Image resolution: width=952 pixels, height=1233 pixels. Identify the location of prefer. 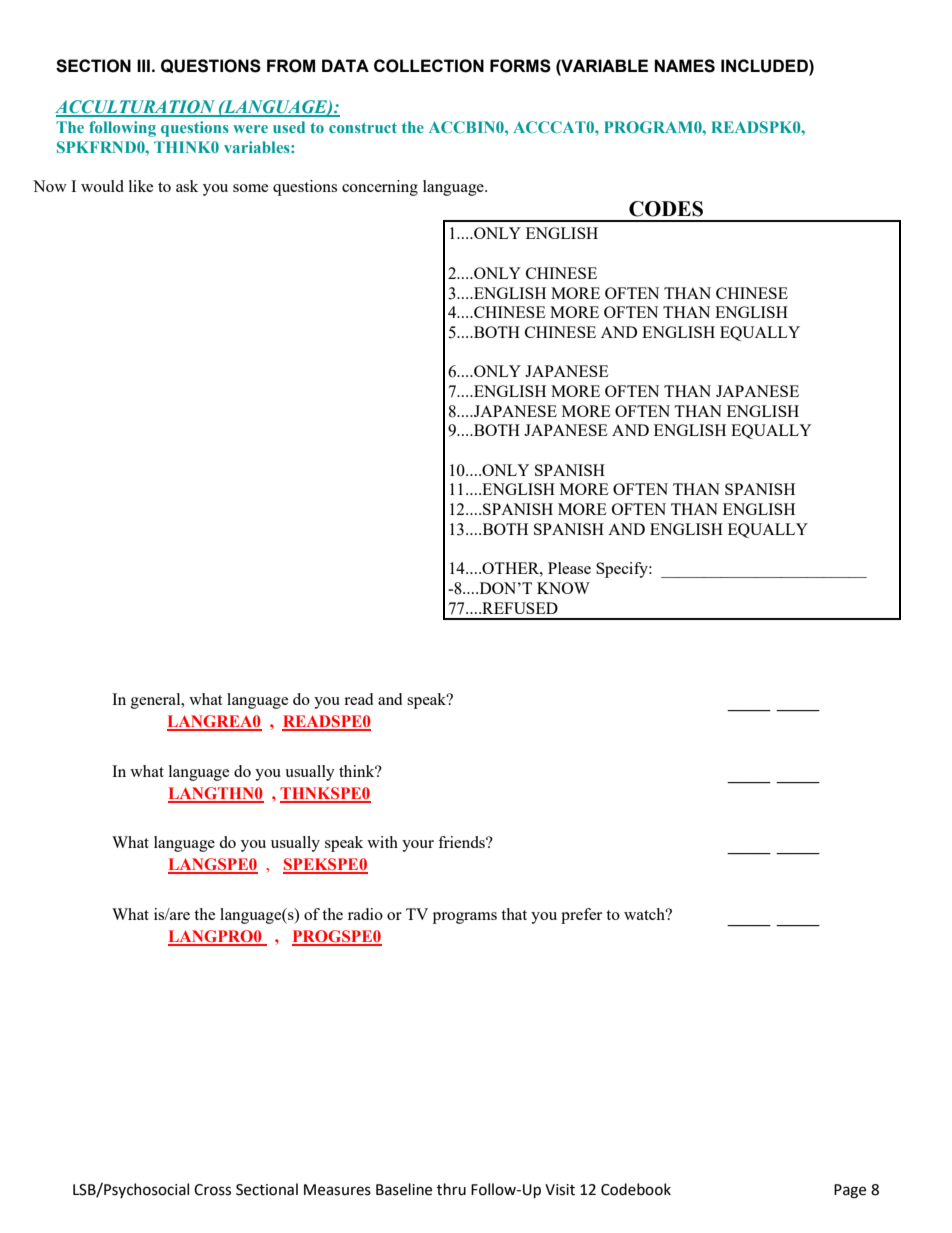
(581, 916).
